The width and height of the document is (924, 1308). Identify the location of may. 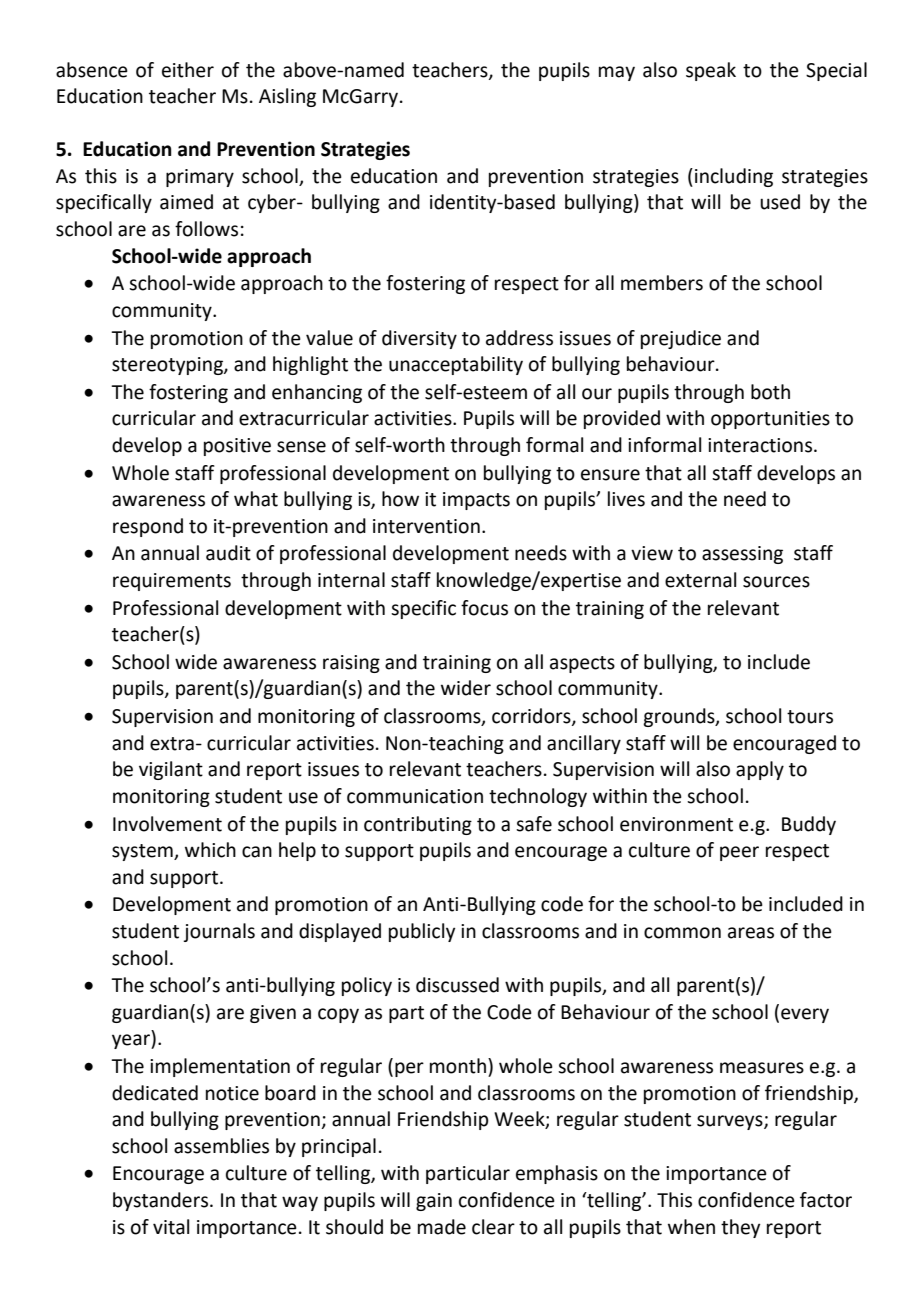
(617, 73).
